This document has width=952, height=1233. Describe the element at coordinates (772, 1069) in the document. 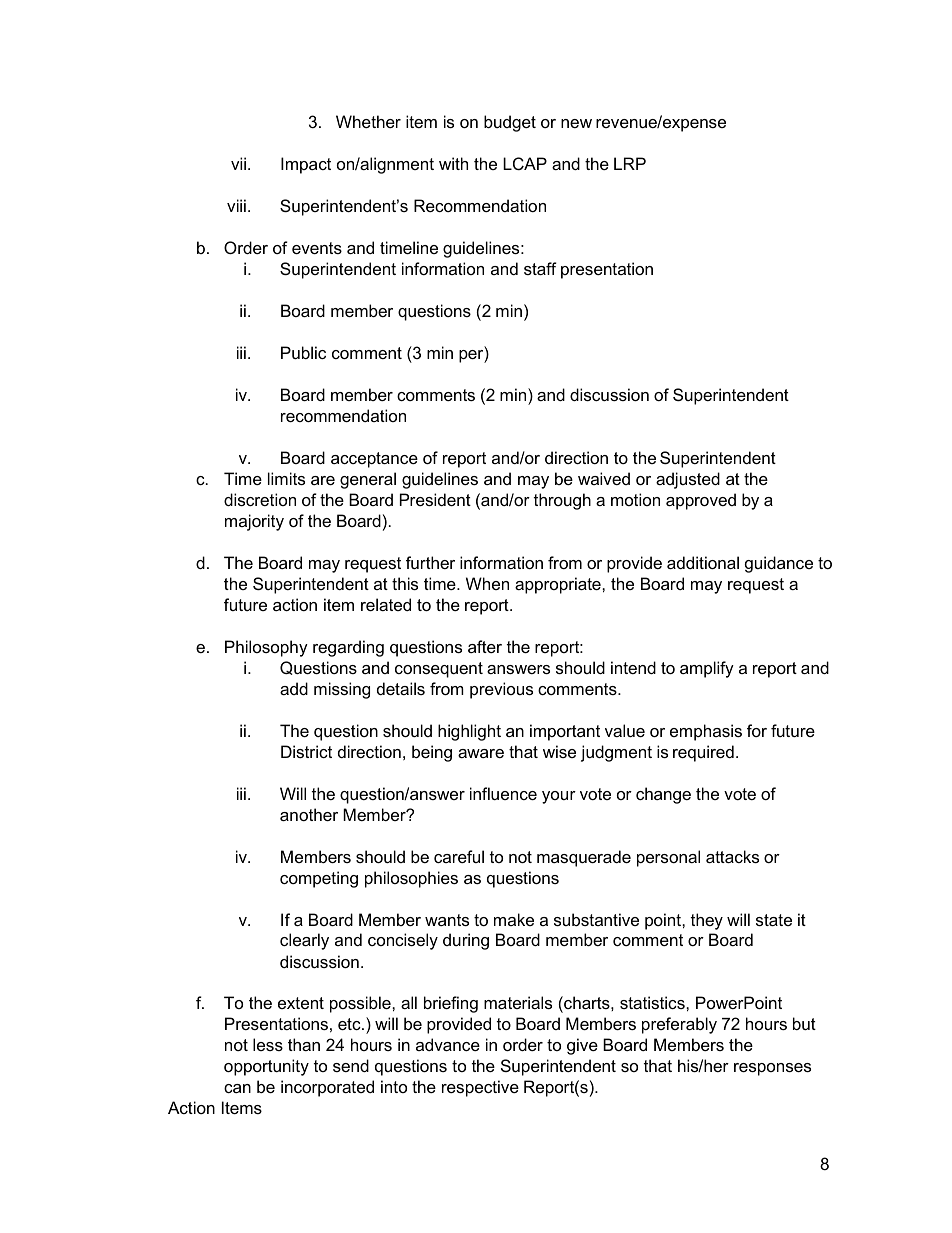

I see `responses` at that location.
